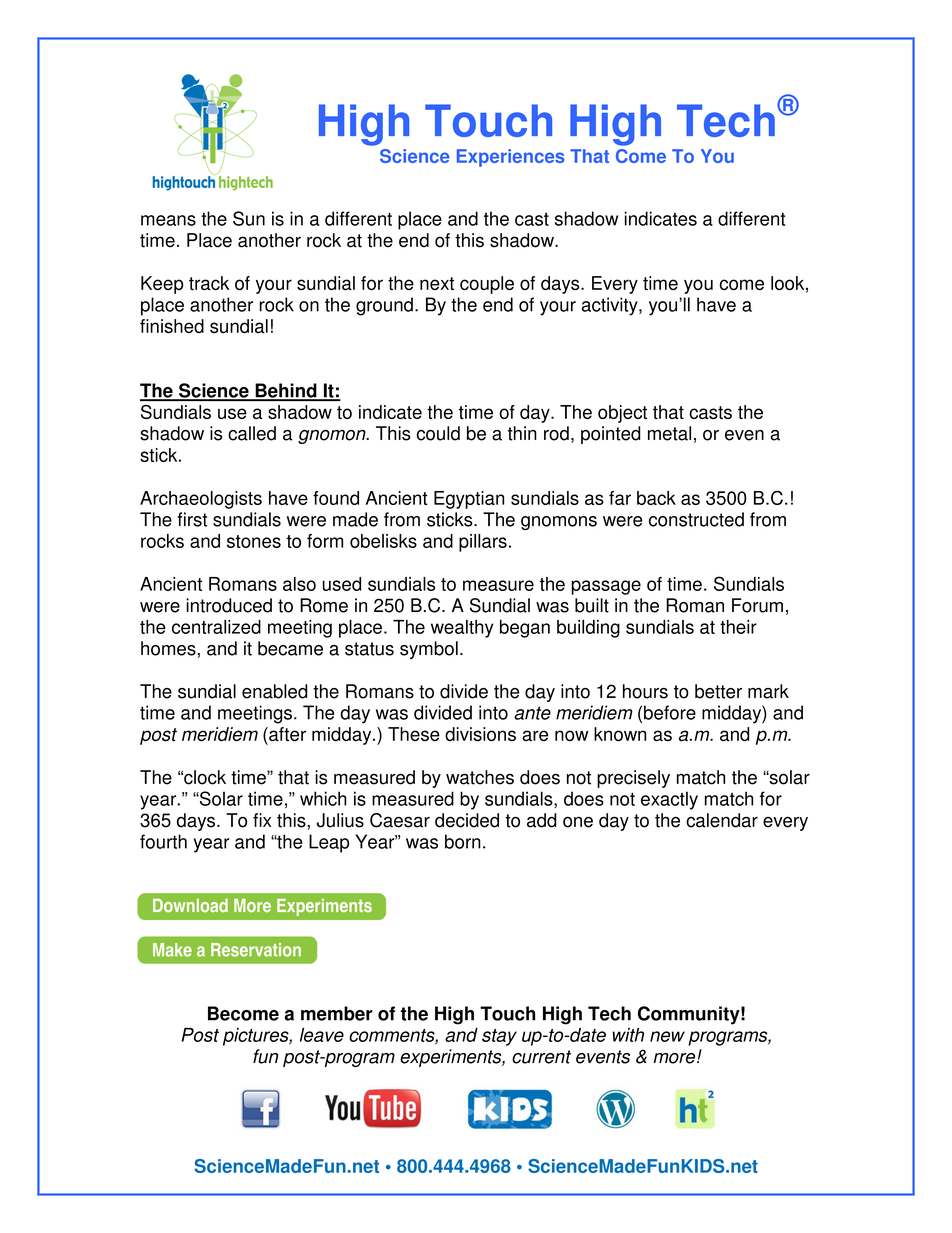 The image size is (952, 1233). I want to click on activity, so click(611, 306).
